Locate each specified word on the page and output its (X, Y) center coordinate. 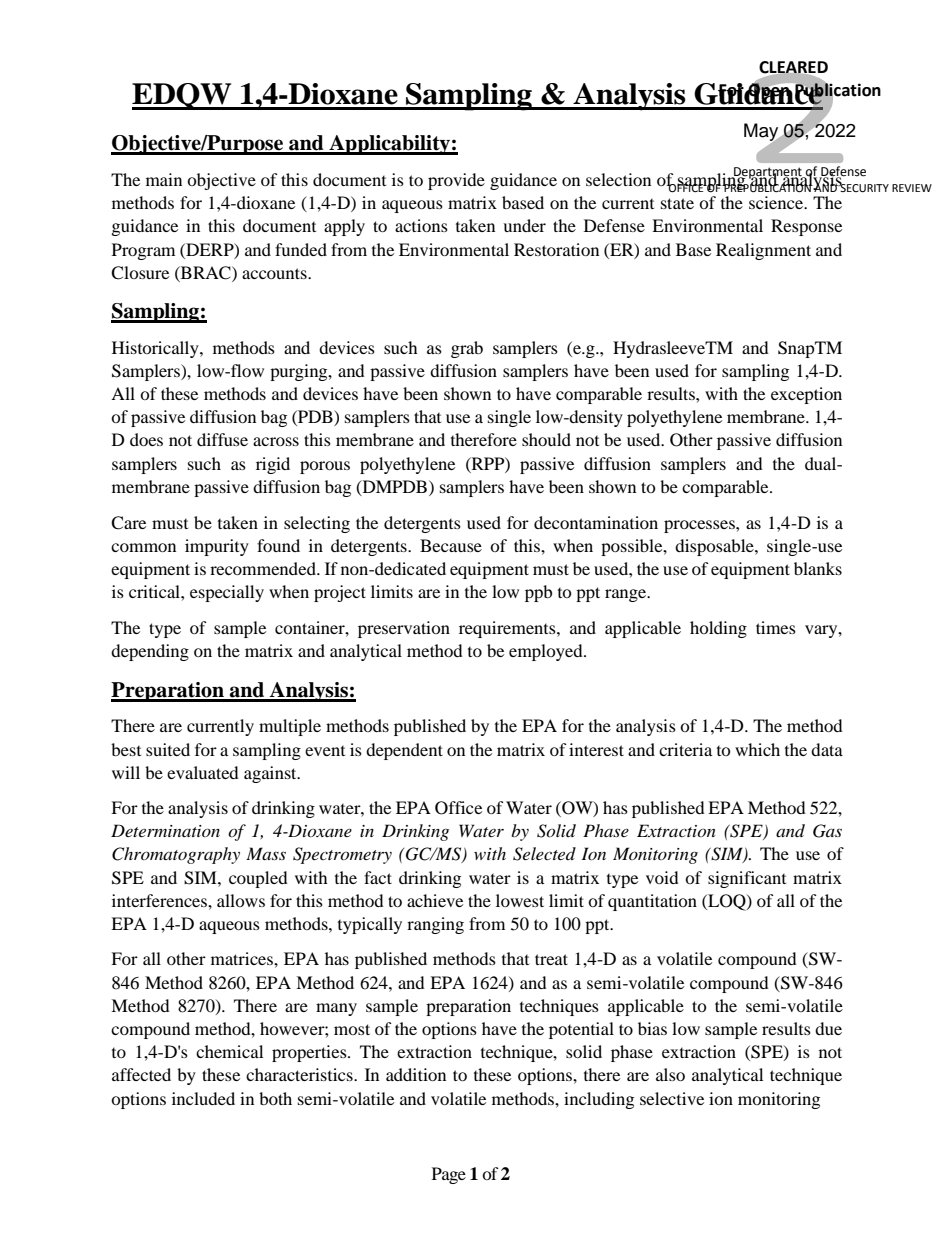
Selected (544, 854)
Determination (165, 830)
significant (747, 879)
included (203, 1098)
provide (456, 181)
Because (451, 545)
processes (700, 526)
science (777, 202)
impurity (217, 547)
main (164, 179)
